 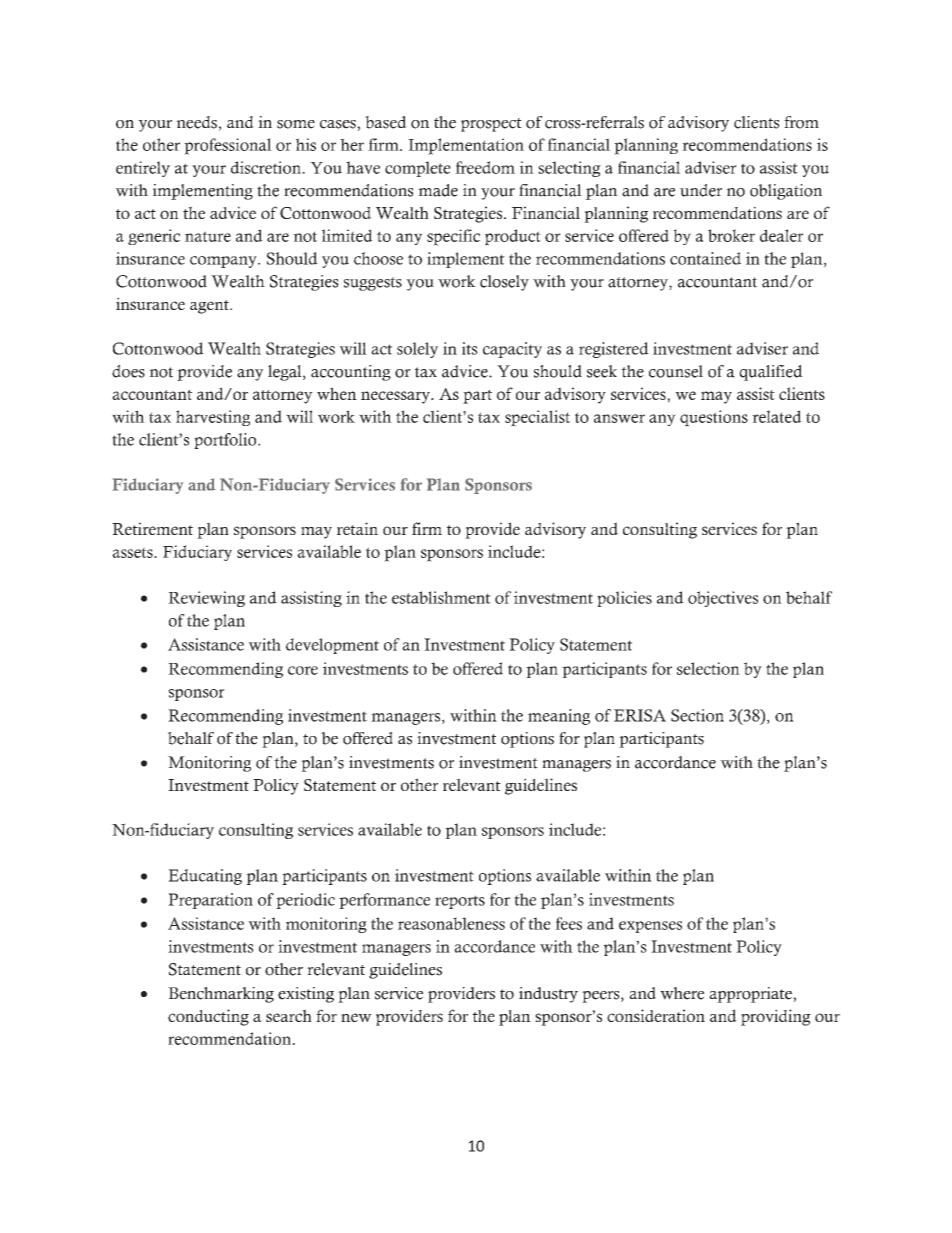 What do you see at coordinates (228, 146) in the image?
I see `professional` at bounding box center [228, 146].
